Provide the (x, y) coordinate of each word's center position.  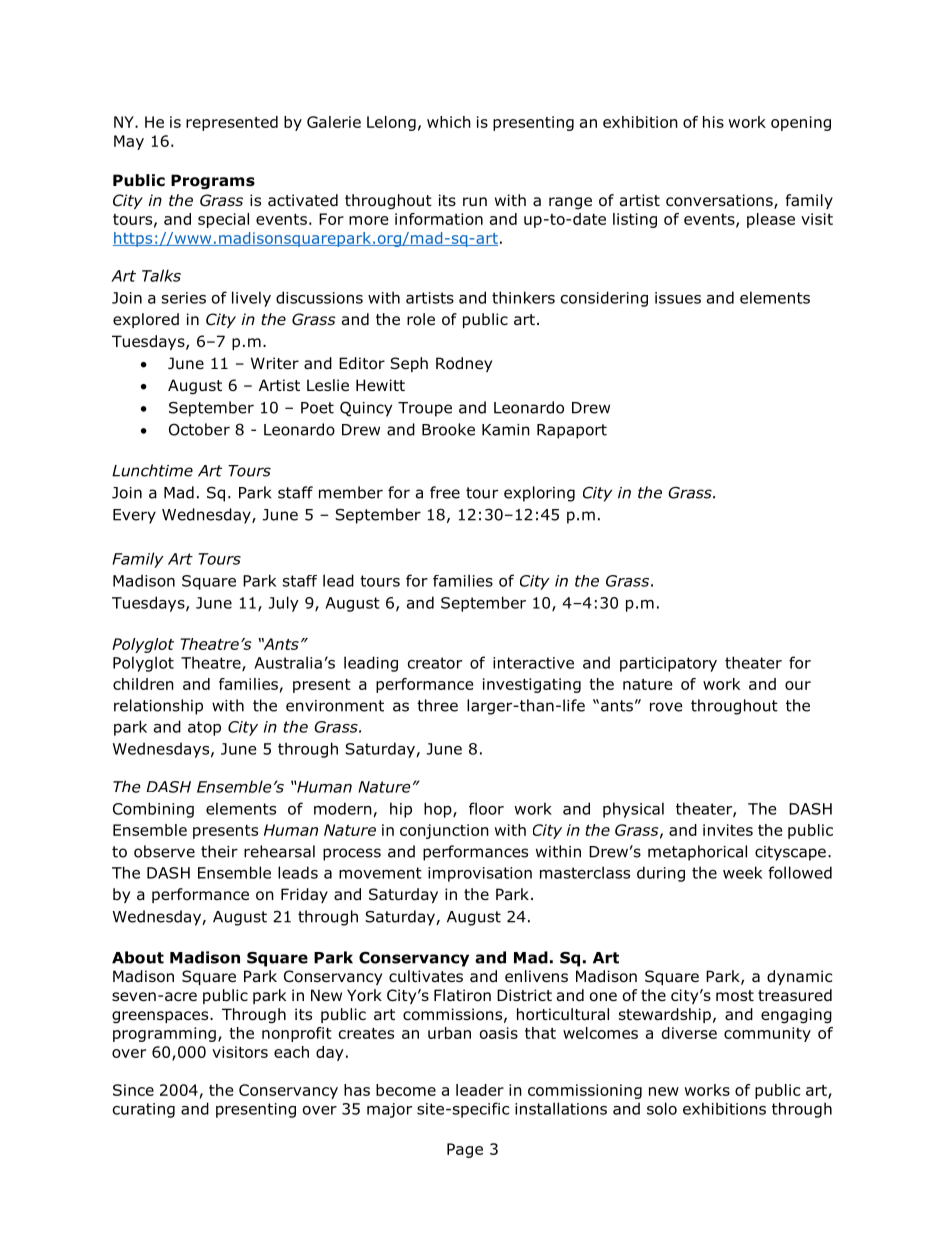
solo (662, 1108)
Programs (213, 181)
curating (144, 1110)
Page (465, 1150)
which (449, 122)
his (713, 122)
